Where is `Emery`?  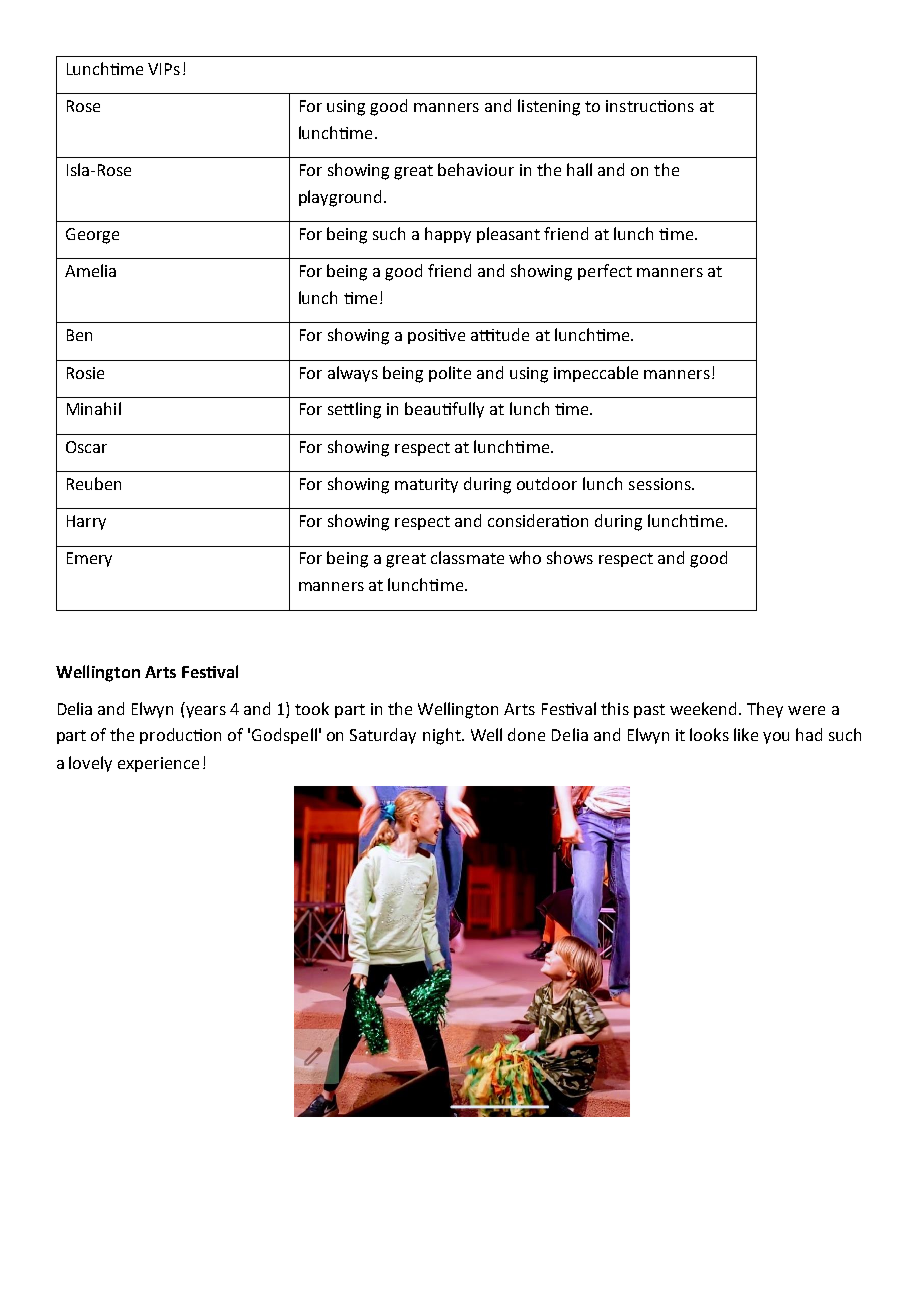
Emery is located at coordinates (89, 559).
